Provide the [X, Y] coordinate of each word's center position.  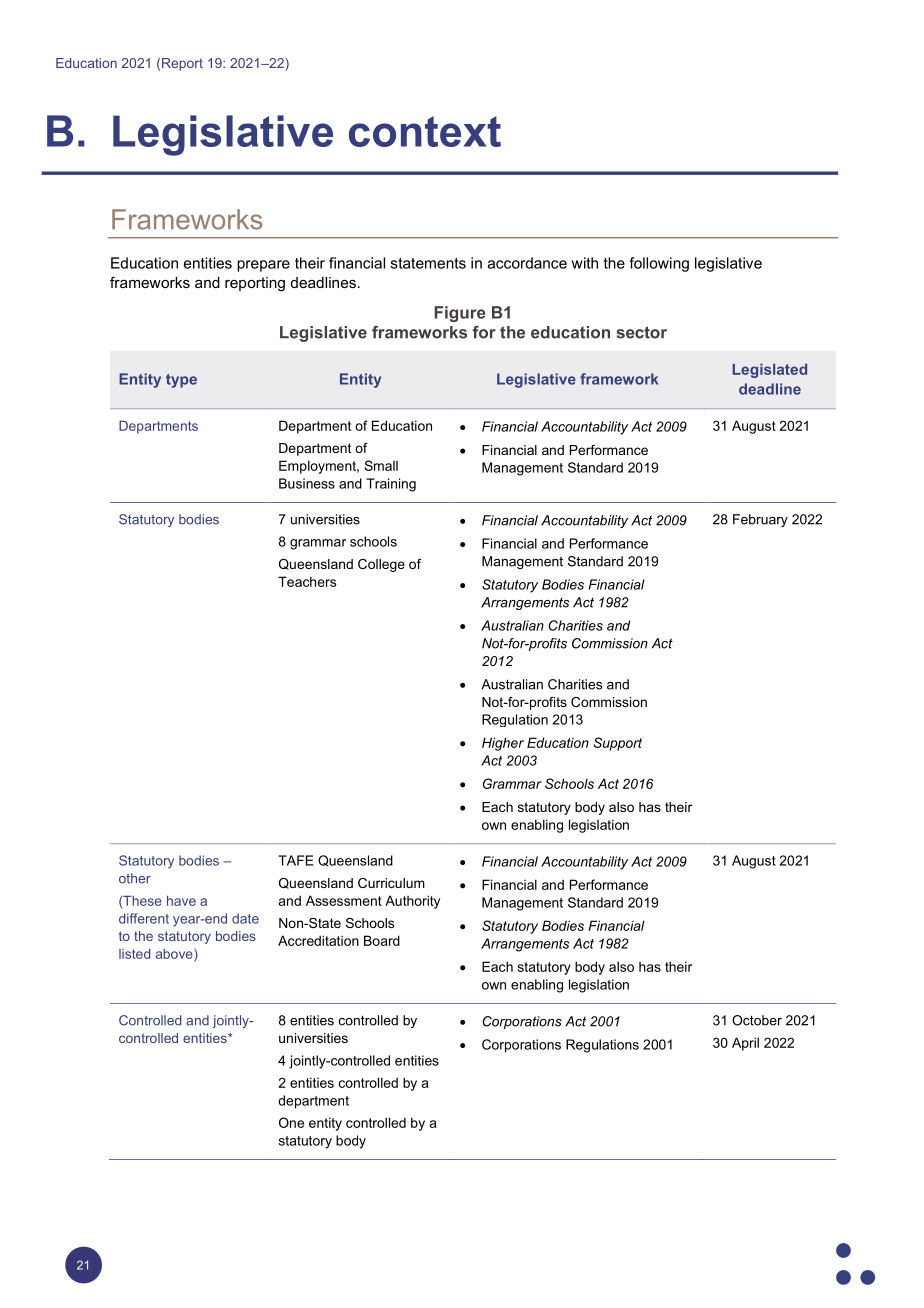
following [659, 264]
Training [391, 485]
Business [307, 483]
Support [618, 744]
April [745, 1044]
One [291, 1122]
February [760, 520]
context [425, 131]
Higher [503, 744]
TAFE [296, 860]
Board [382, 940]
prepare [263, 266]
